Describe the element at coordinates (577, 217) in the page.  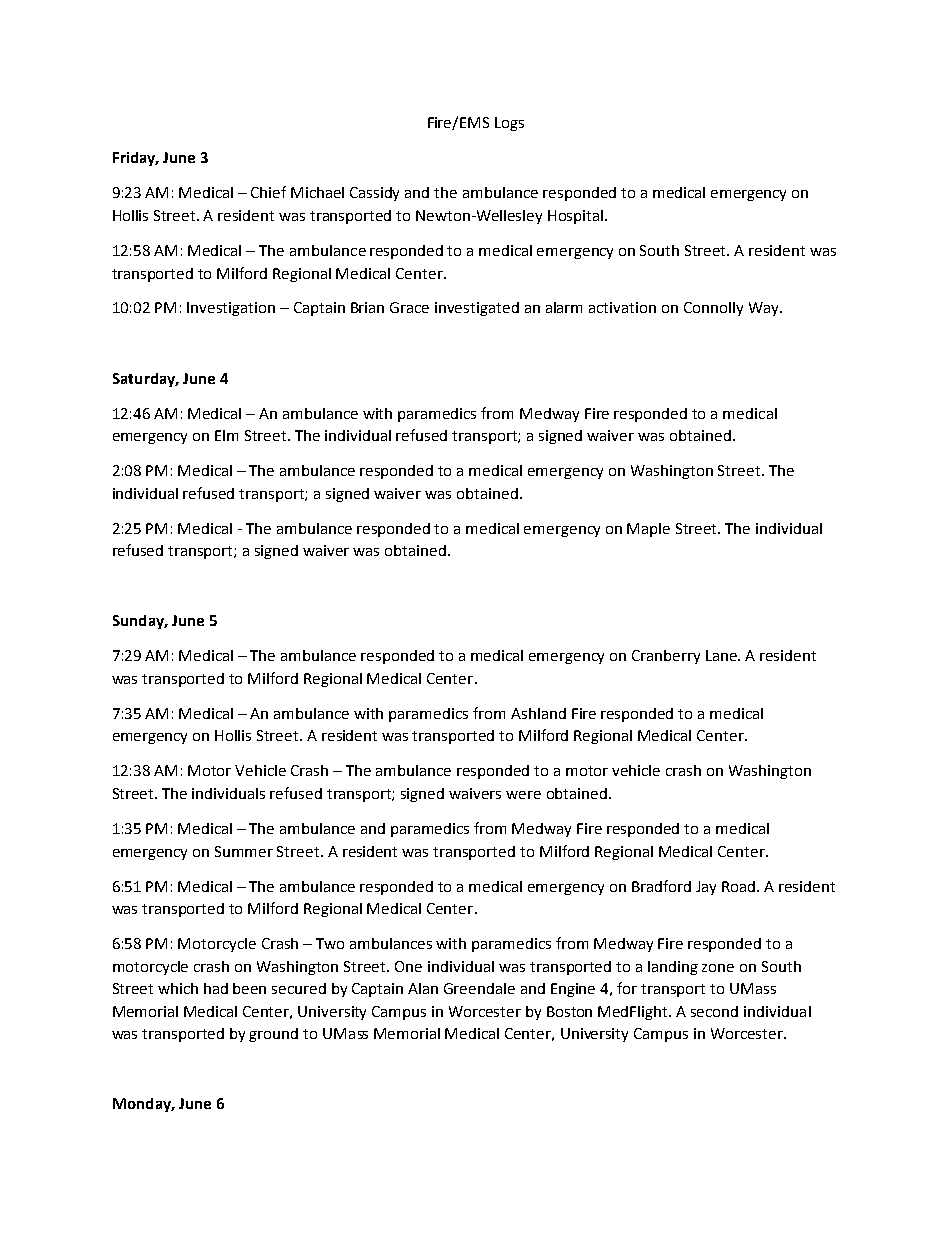
I see `Hospital` at that location.
